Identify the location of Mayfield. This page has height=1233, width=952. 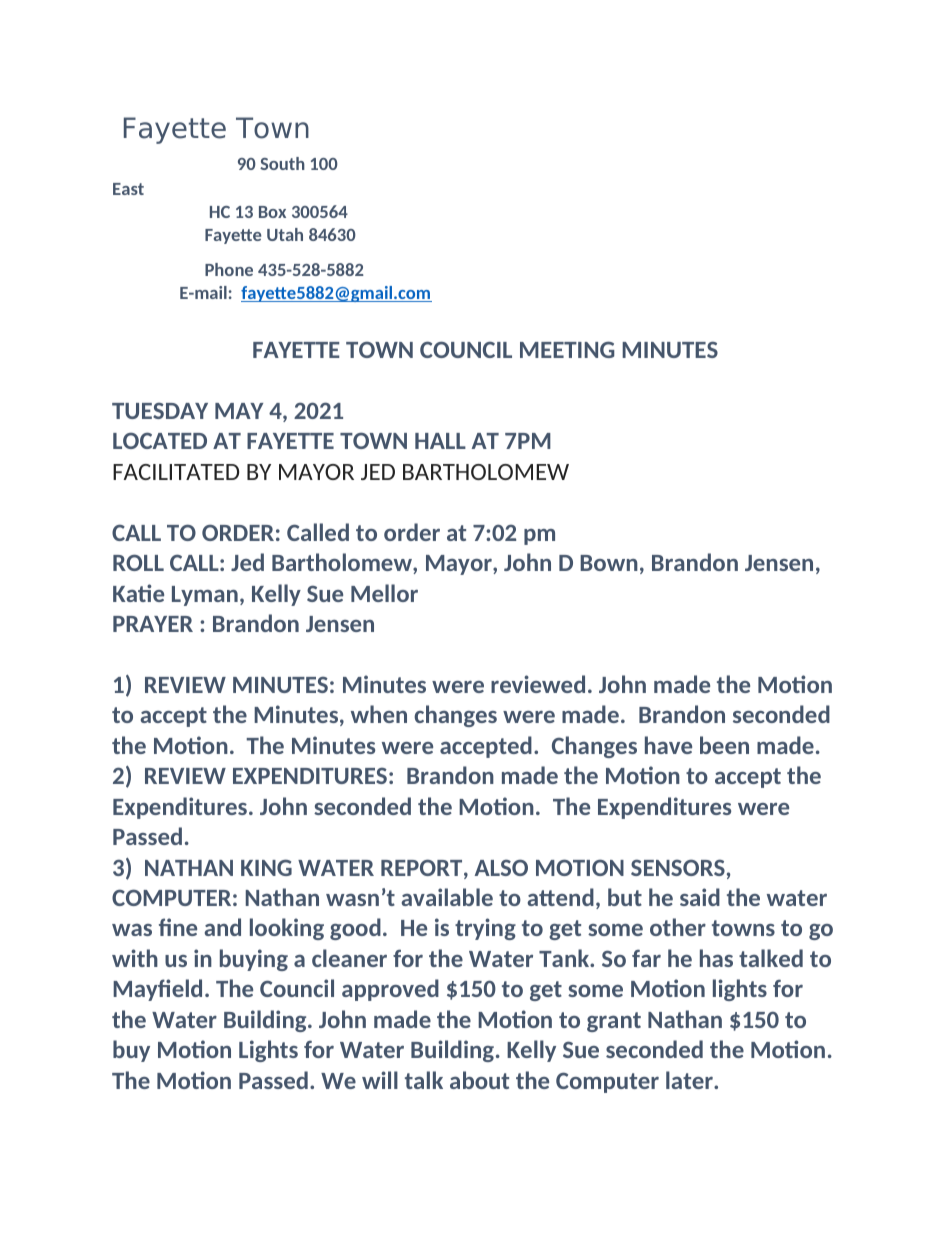
(157, 990).
